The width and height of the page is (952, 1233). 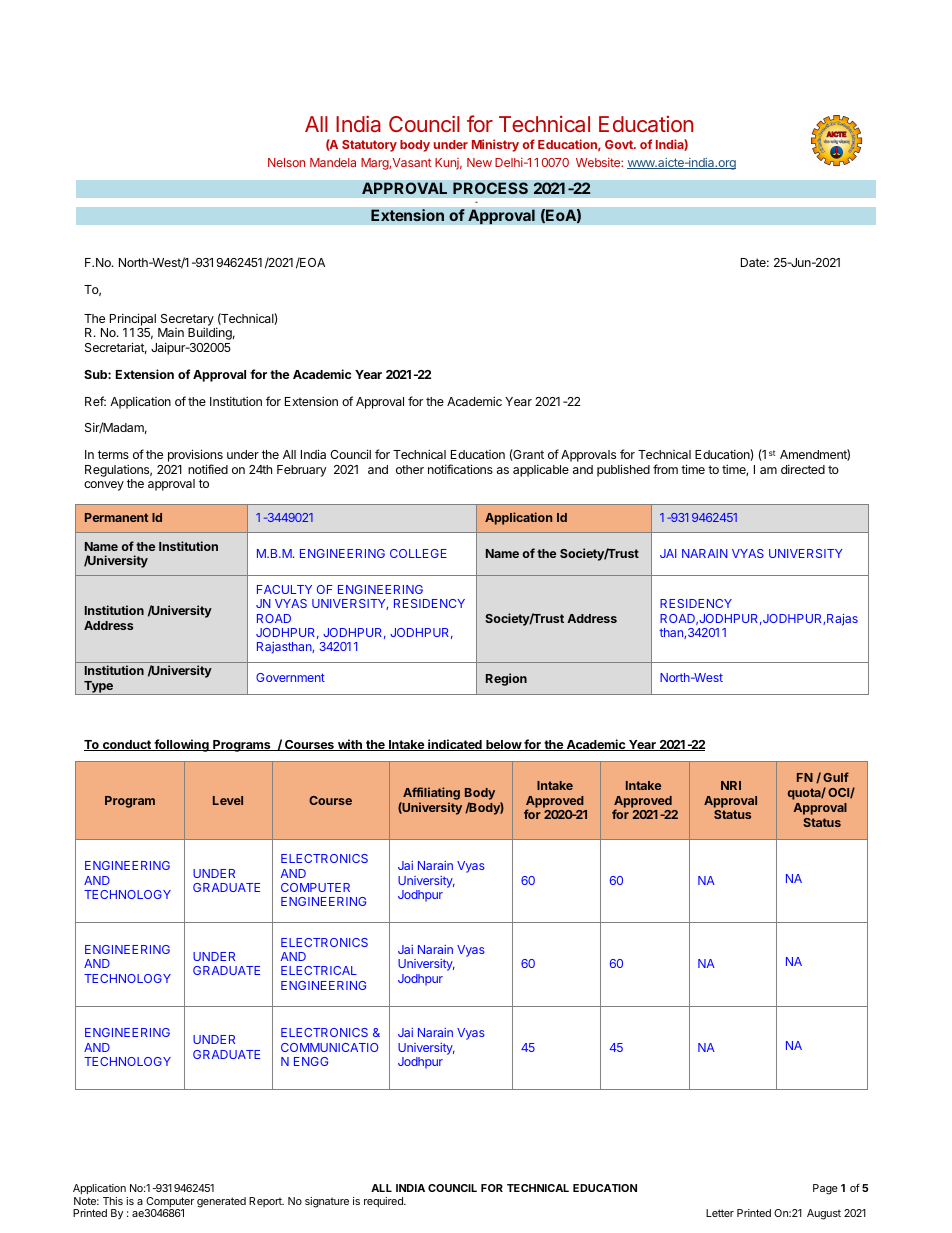 I want to click on generated, so click(x=221, y=1202).
